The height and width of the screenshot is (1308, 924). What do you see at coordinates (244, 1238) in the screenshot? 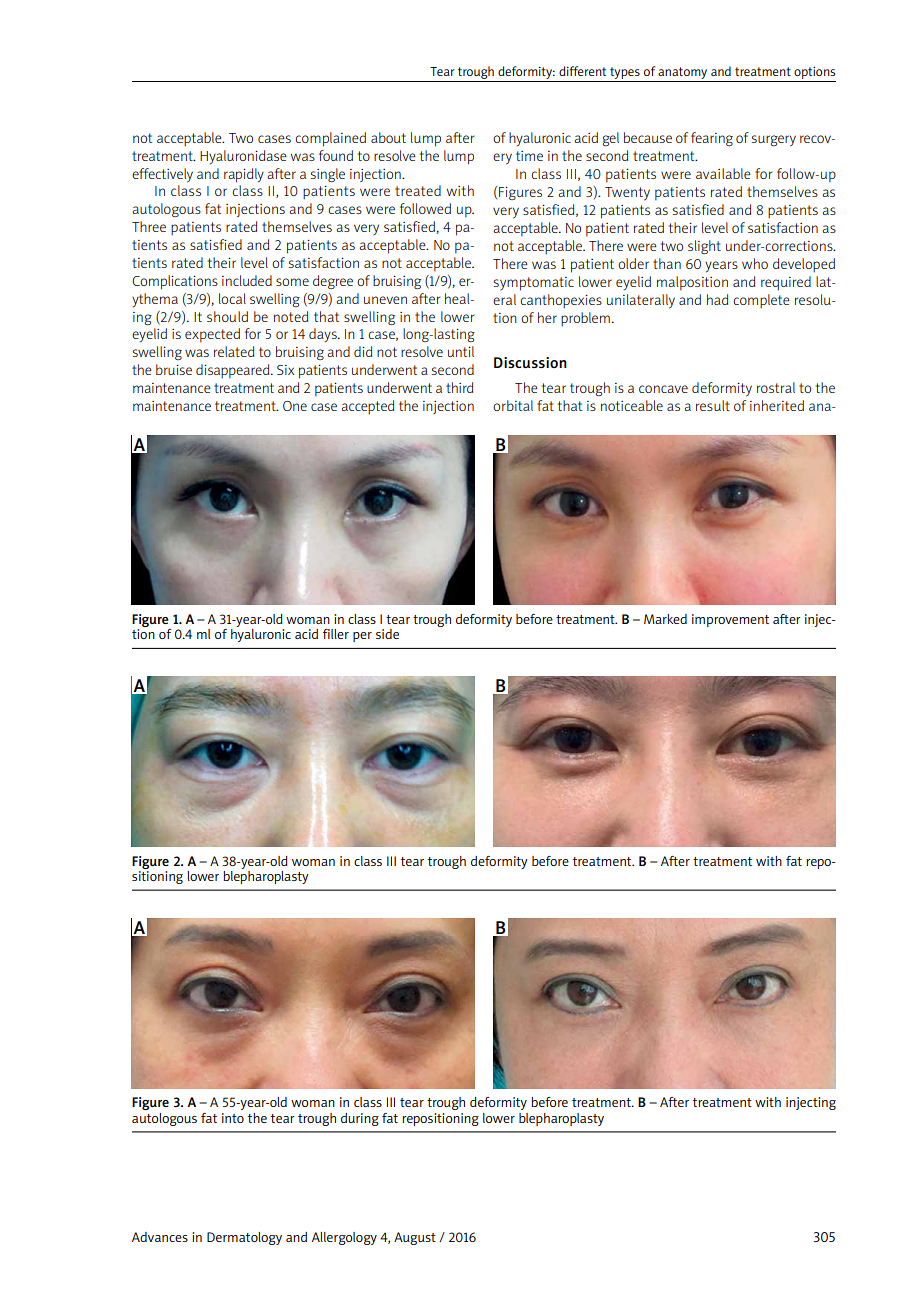
I see `Dermatology` at bounding box center [244, 1238].
